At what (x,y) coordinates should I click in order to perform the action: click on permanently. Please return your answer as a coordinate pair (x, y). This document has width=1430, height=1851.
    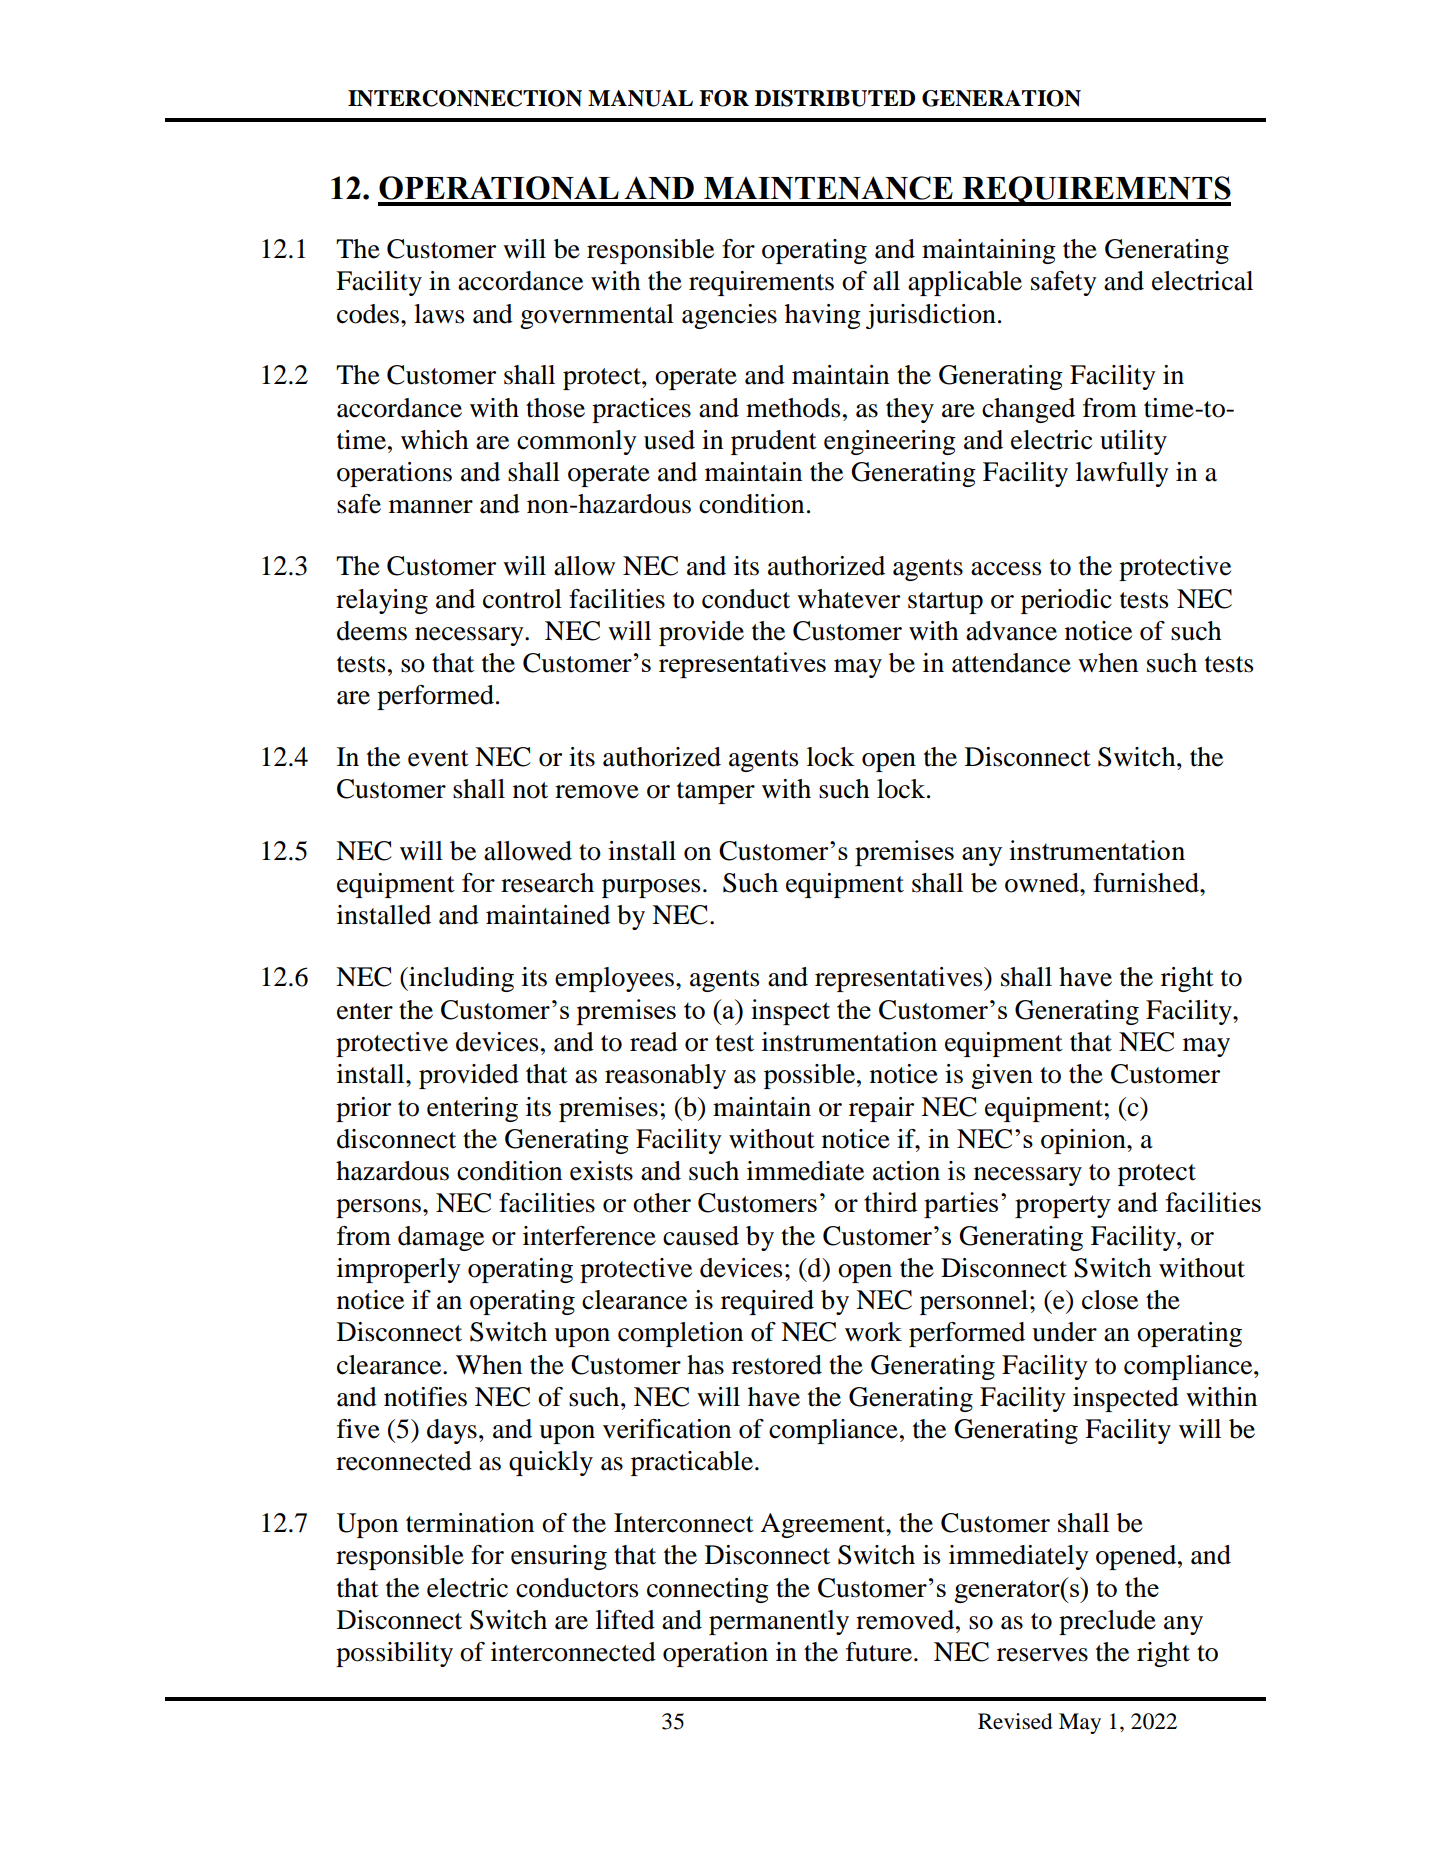
    Looking at the image, I should click on (779, 1622).
